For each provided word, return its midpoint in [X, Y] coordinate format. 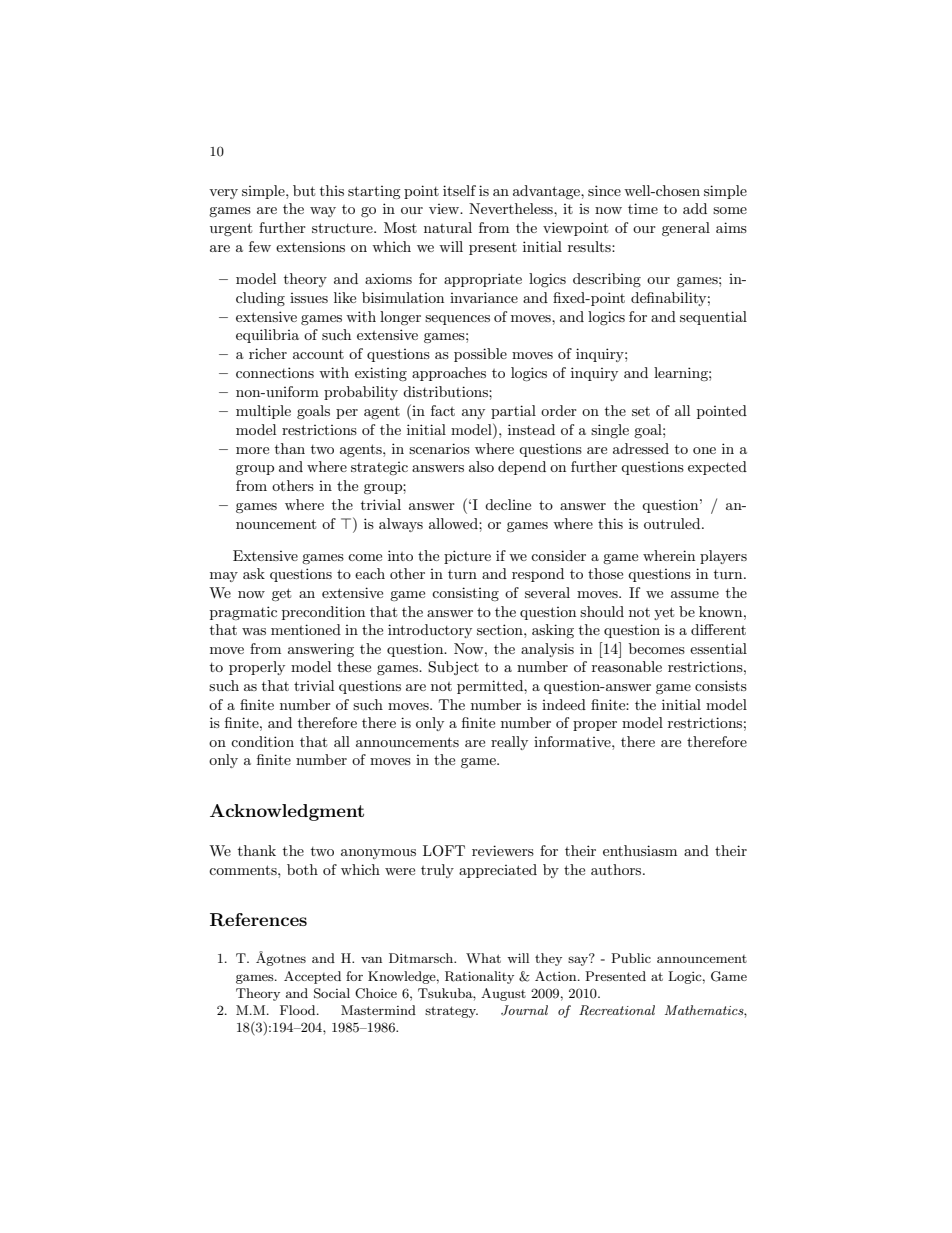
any [473, 414]
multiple [263, 412]
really [509, 743]
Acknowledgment [287, 812]
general [686, 229]
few [260, 246]
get [281, 594]
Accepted [312, 977]
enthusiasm [640, 850]
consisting [465, 594]
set [641, 411]
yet [664, 613]
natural [448, 227]
